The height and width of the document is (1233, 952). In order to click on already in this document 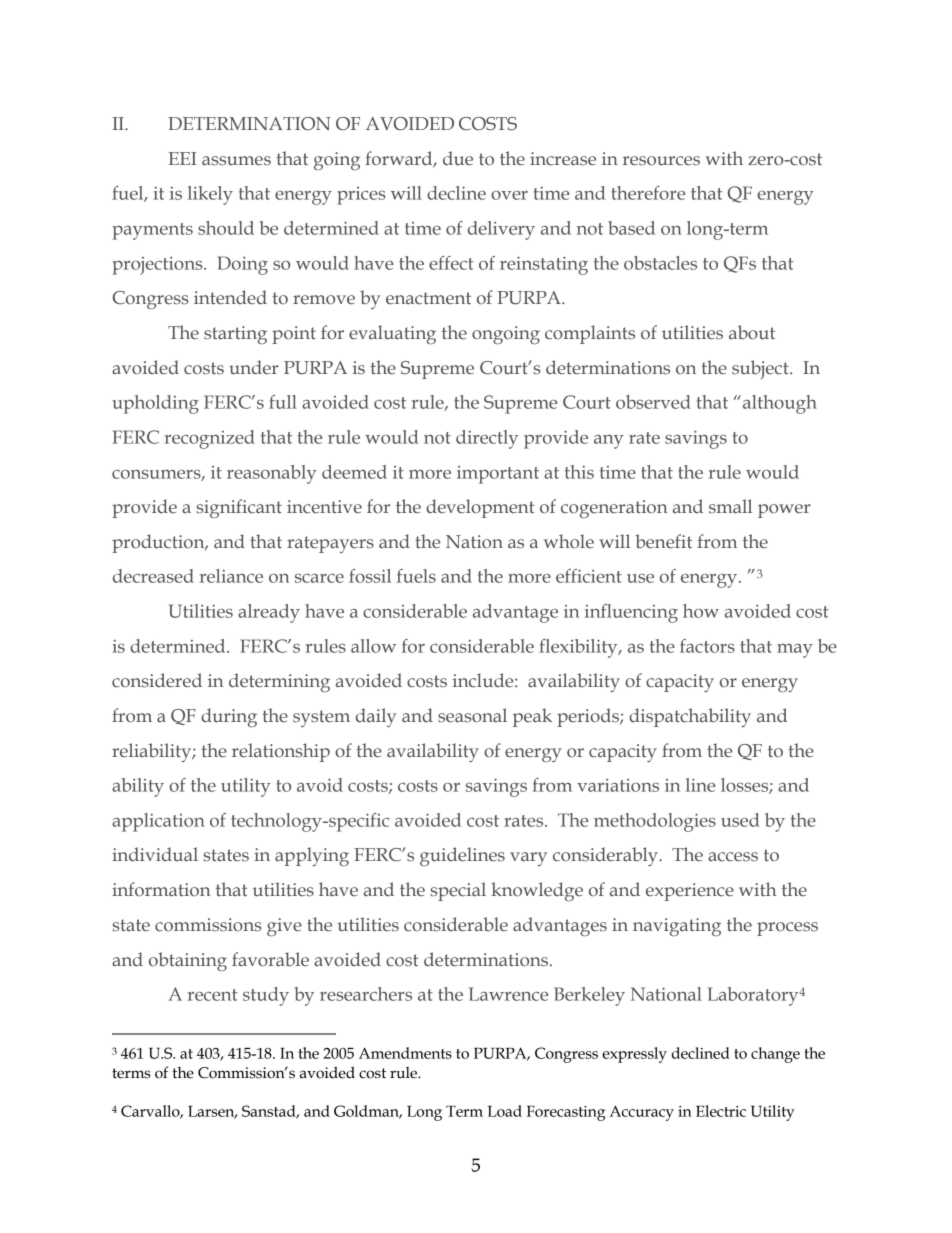, I will do `click(269, 613)`.
